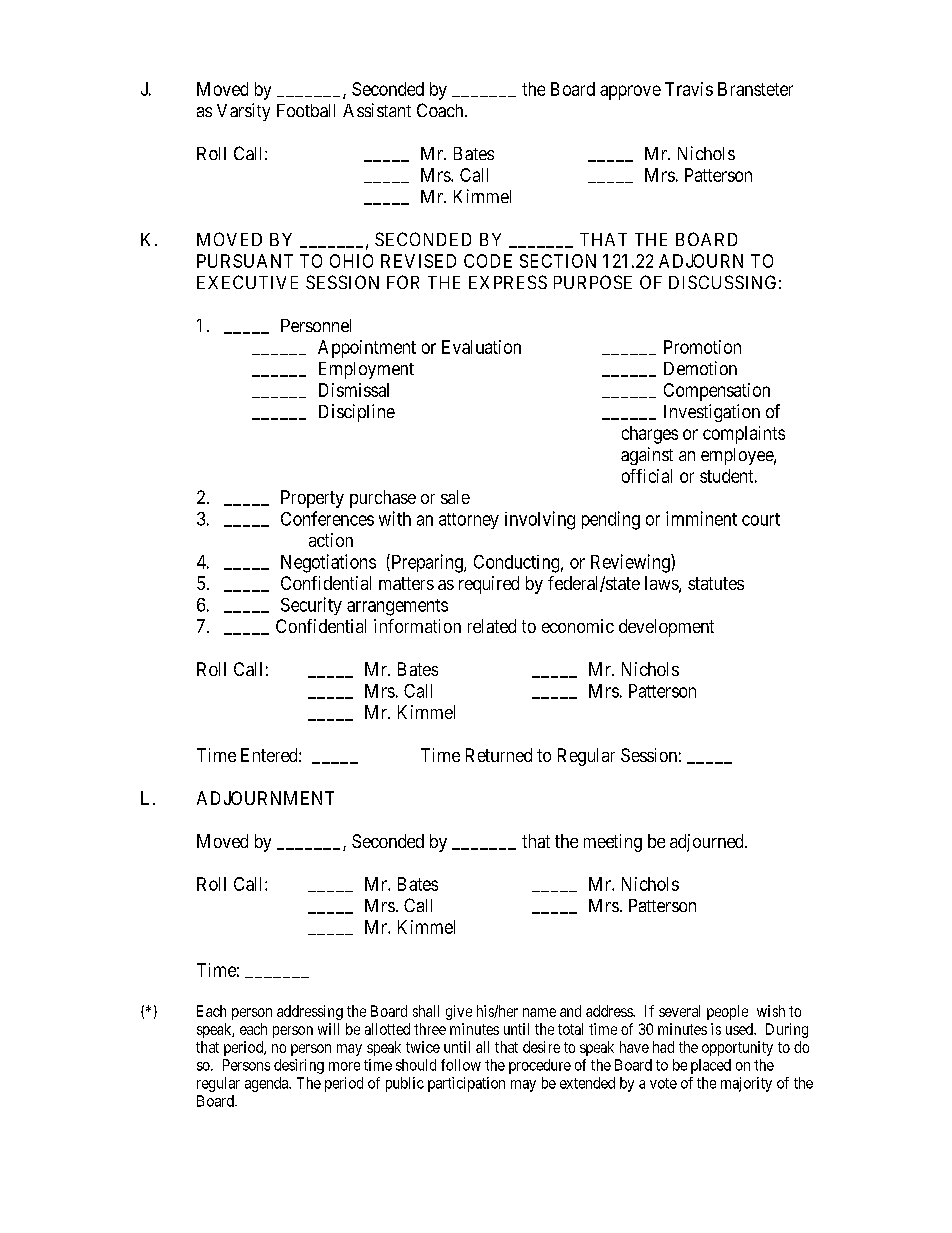 The width and height of the page is (952, 1233). What do you see at coordinates (441, 110) in the page?
I see `Coach` at bounding box center [441, 110].
